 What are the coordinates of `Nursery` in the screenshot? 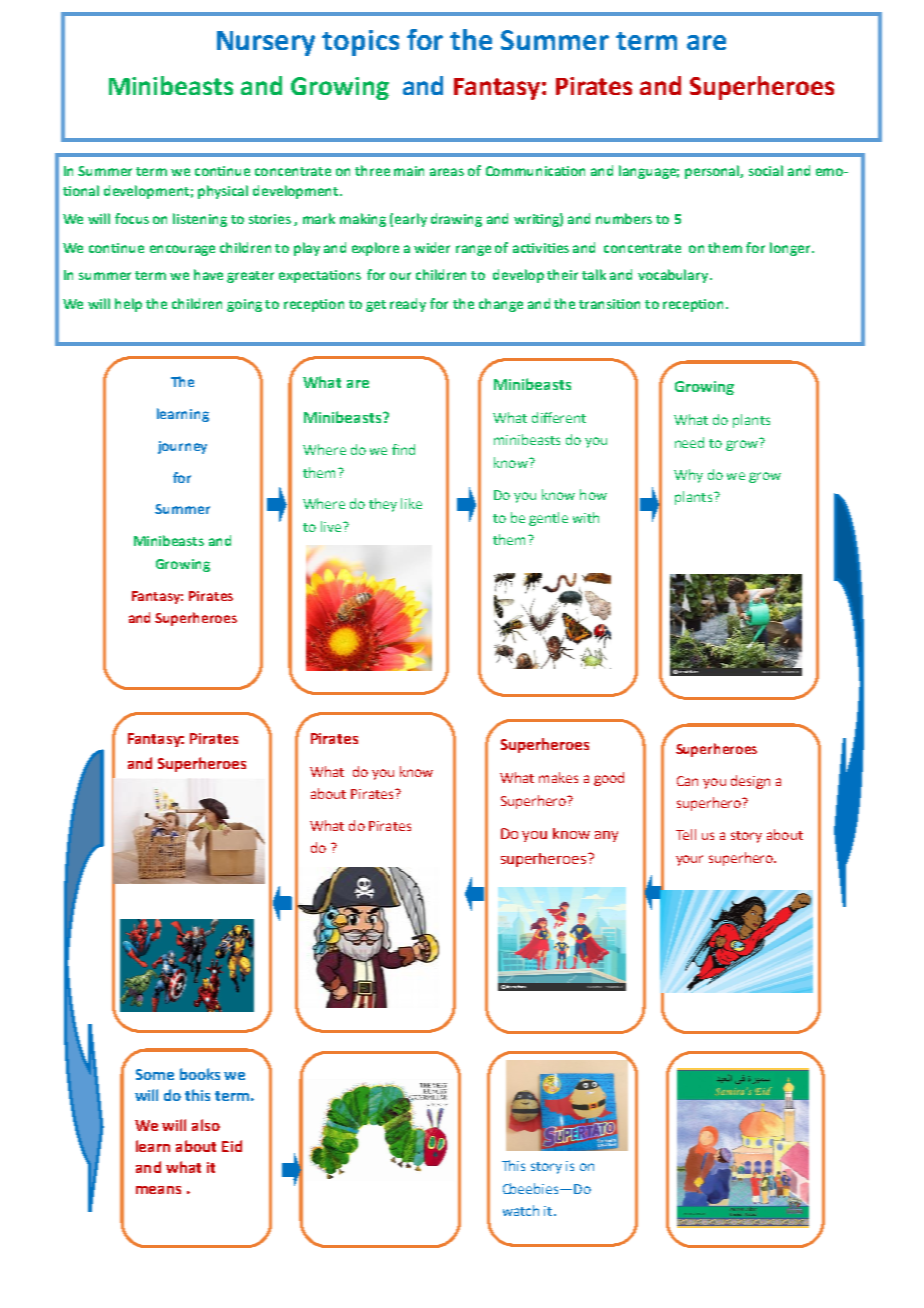 It's located at (266, 43).
